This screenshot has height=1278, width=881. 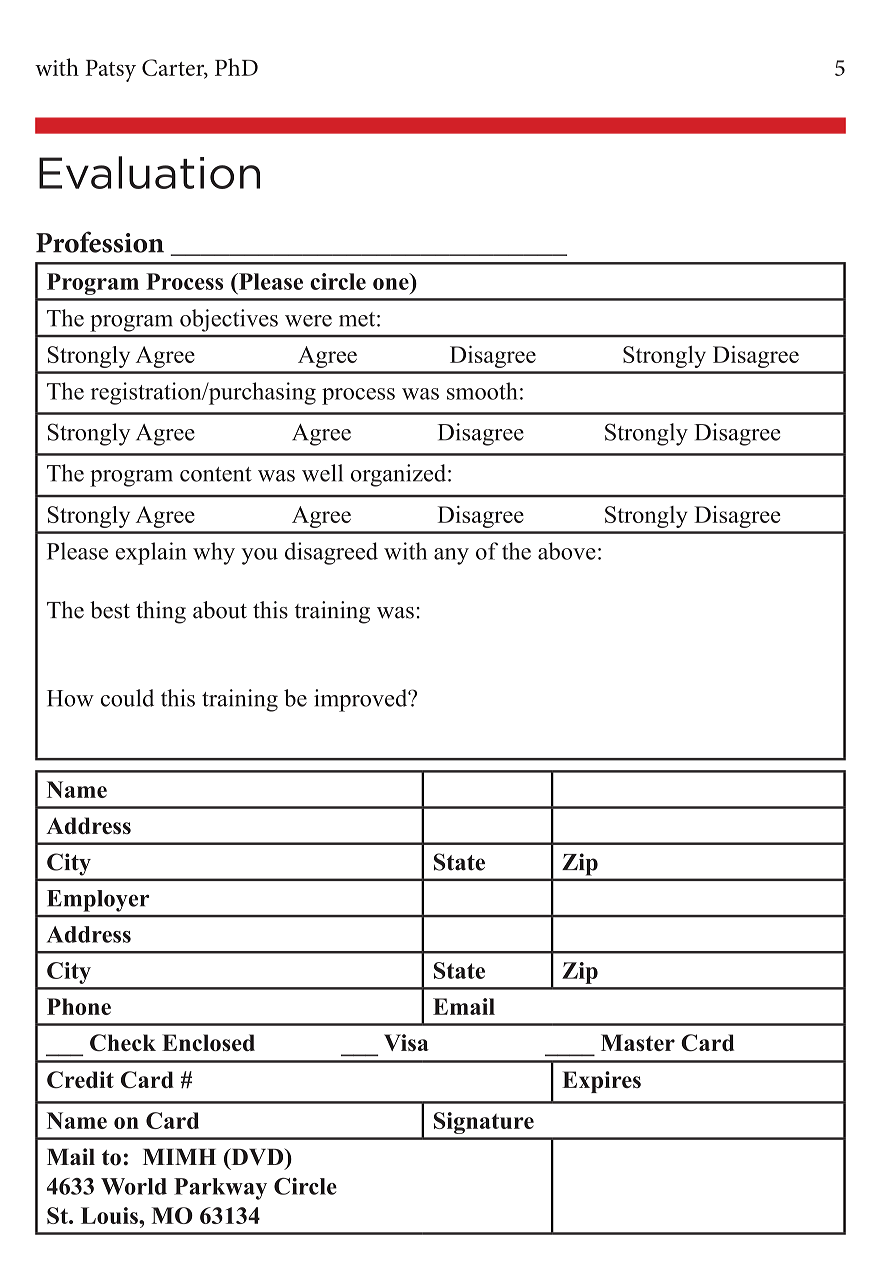 What do you see at coordinates (601, 1082) in the screenshot?
I see `Expires` at bounding box center [601, 1082].
